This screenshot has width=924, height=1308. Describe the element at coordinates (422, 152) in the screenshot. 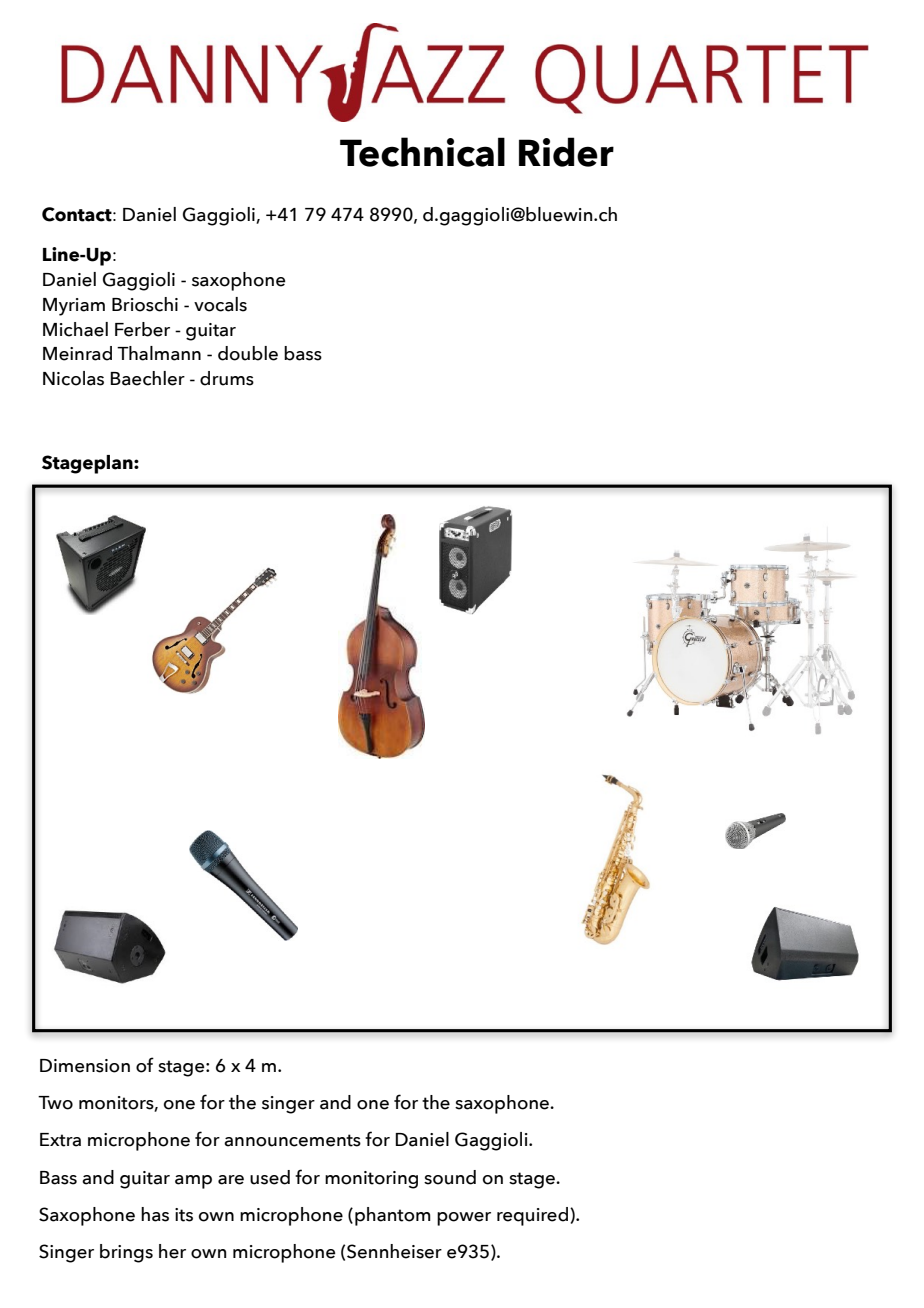

I see `Technical` at that location.
